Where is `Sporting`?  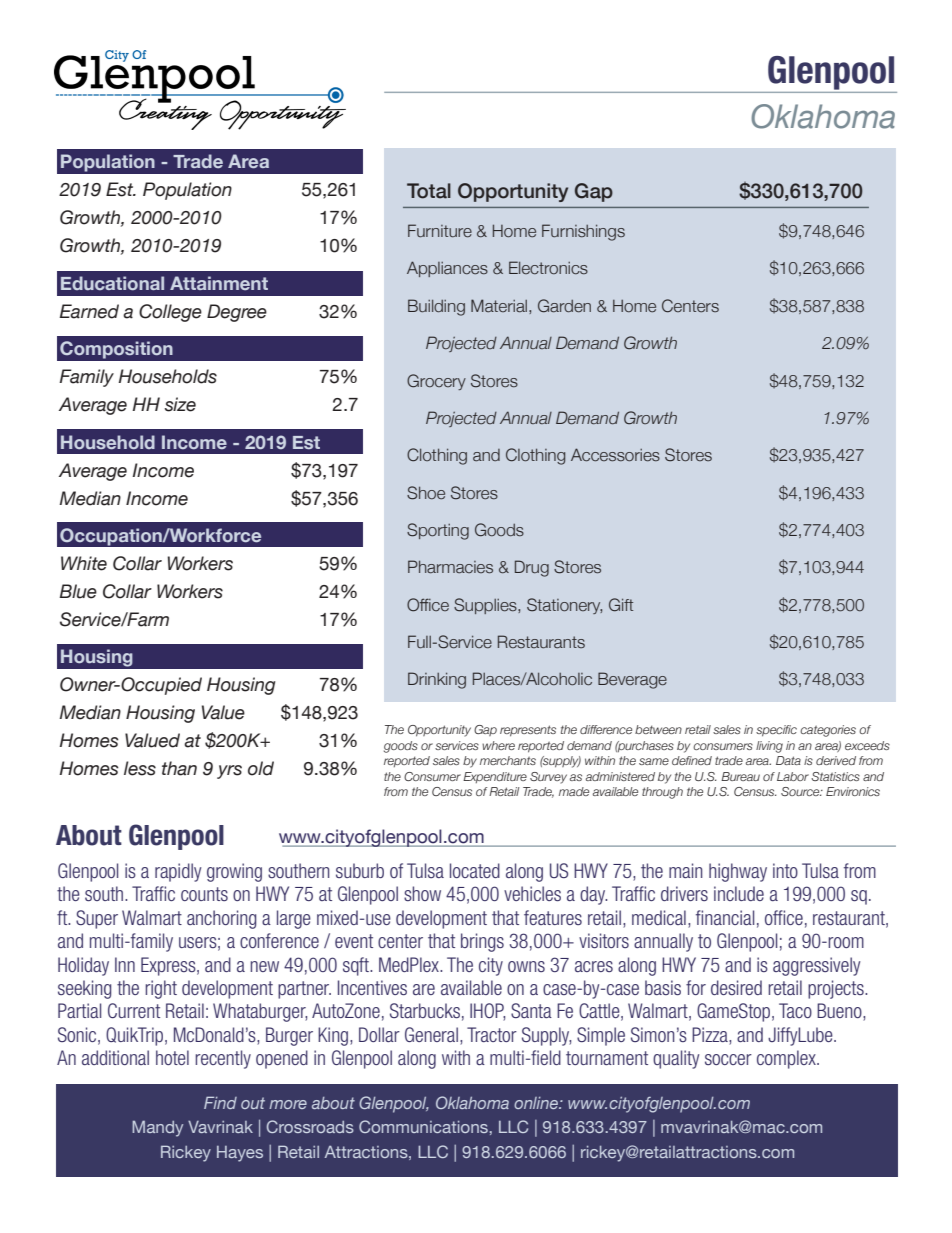
Sporting is located at coordinates (438, 531).
